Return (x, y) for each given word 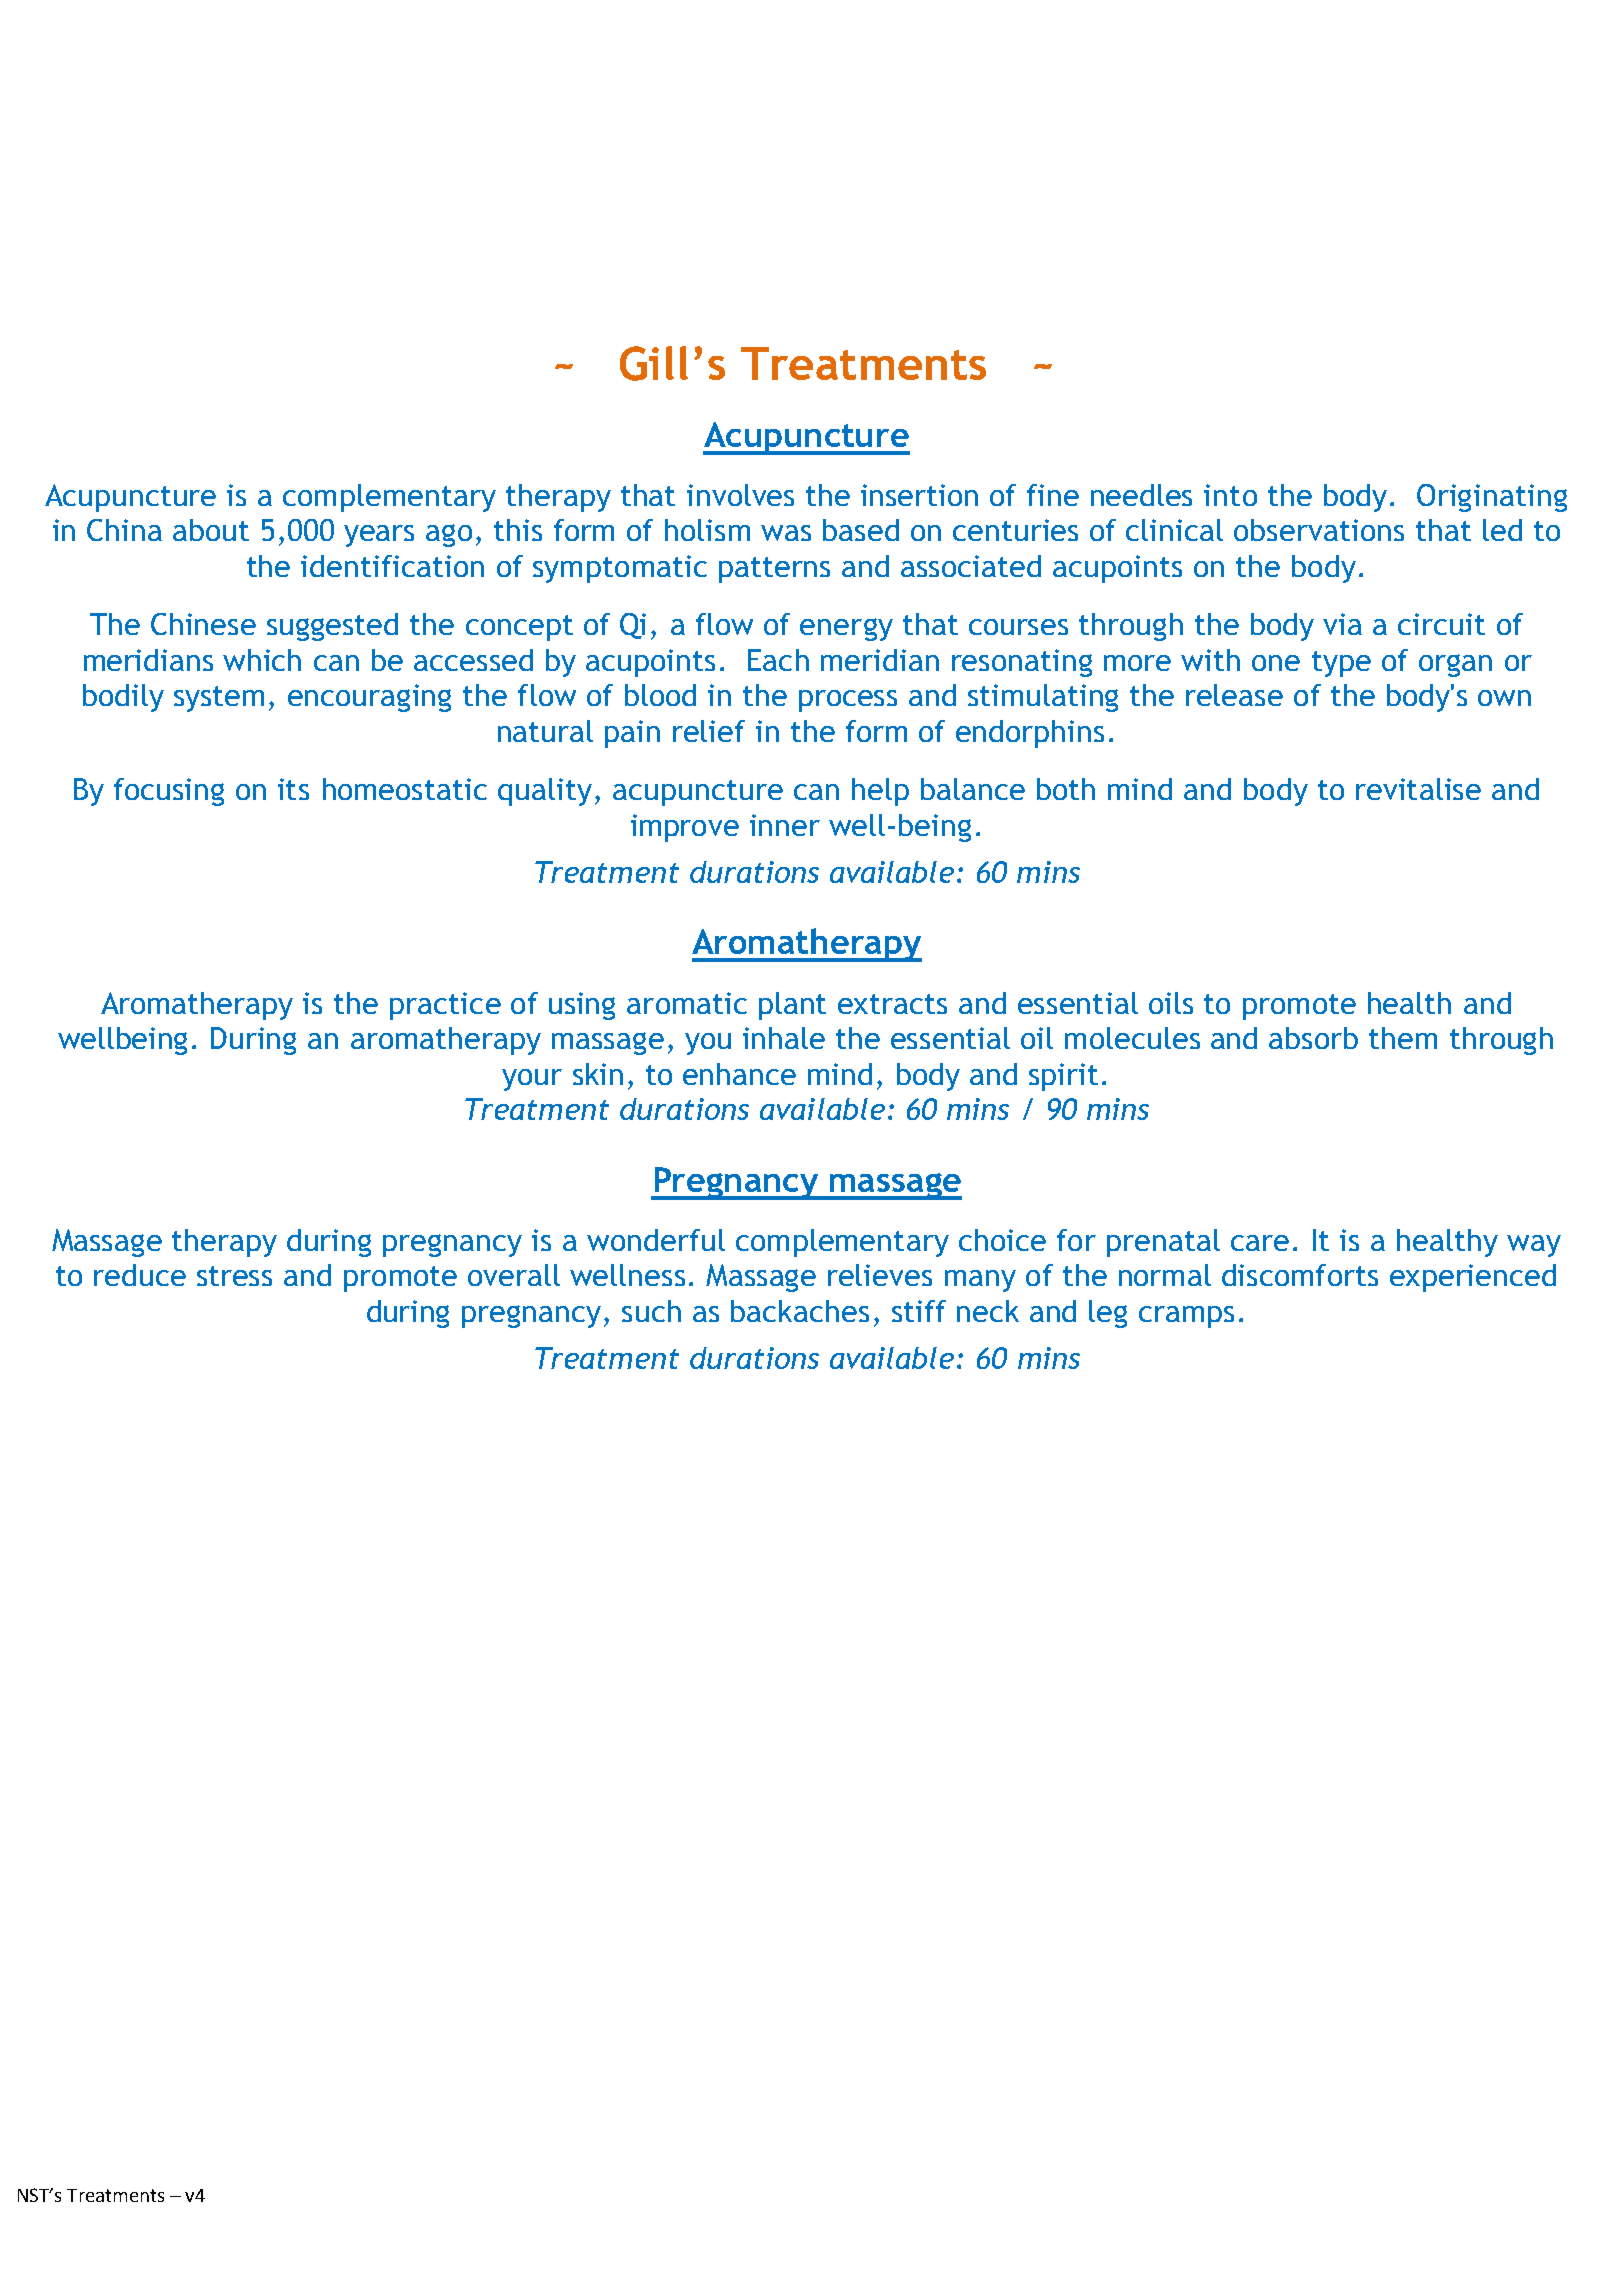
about (211, 530)
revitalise (1418, 789)
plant (792, 1006)
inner (785, 825)
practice (445, 1006)
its (293, 789)
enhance (739, 1074)
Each (778, 660)
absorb (1313, 1038)
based (861, 530)
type (1341, 664)
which (262, 660)
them (1403, 1038)
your (532, 1080)
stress (234, 1276)
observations (1319, 530)
